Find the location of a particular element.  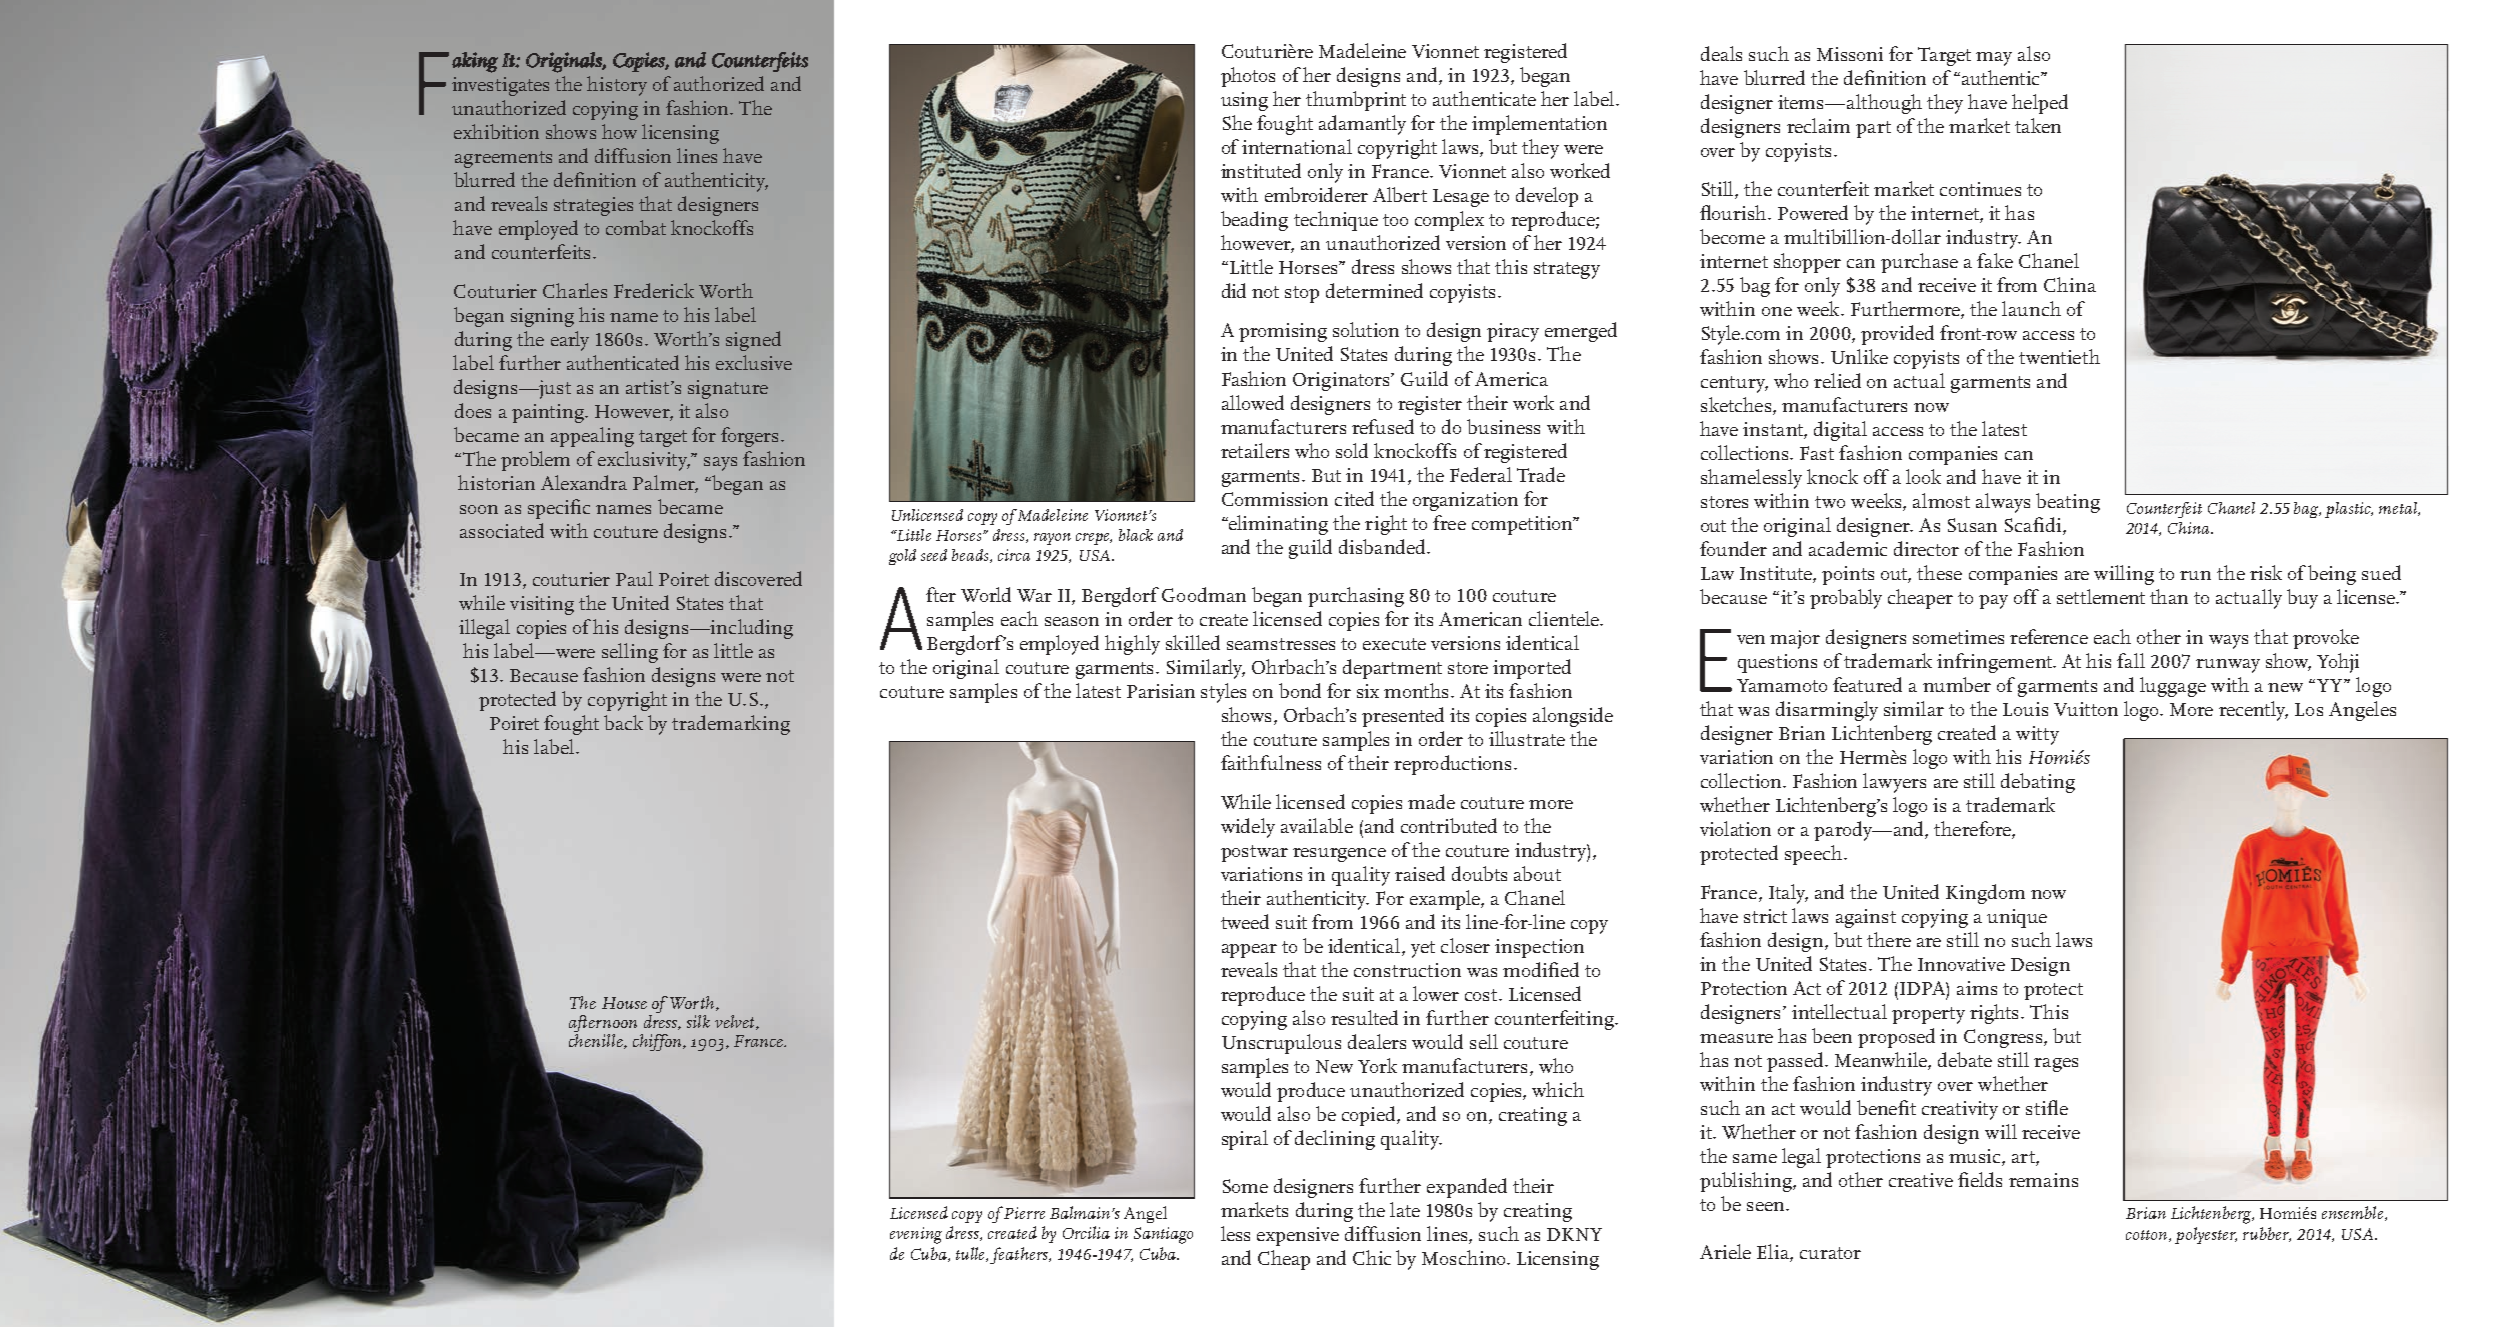

debating is located at coordinates (2038, 783).
